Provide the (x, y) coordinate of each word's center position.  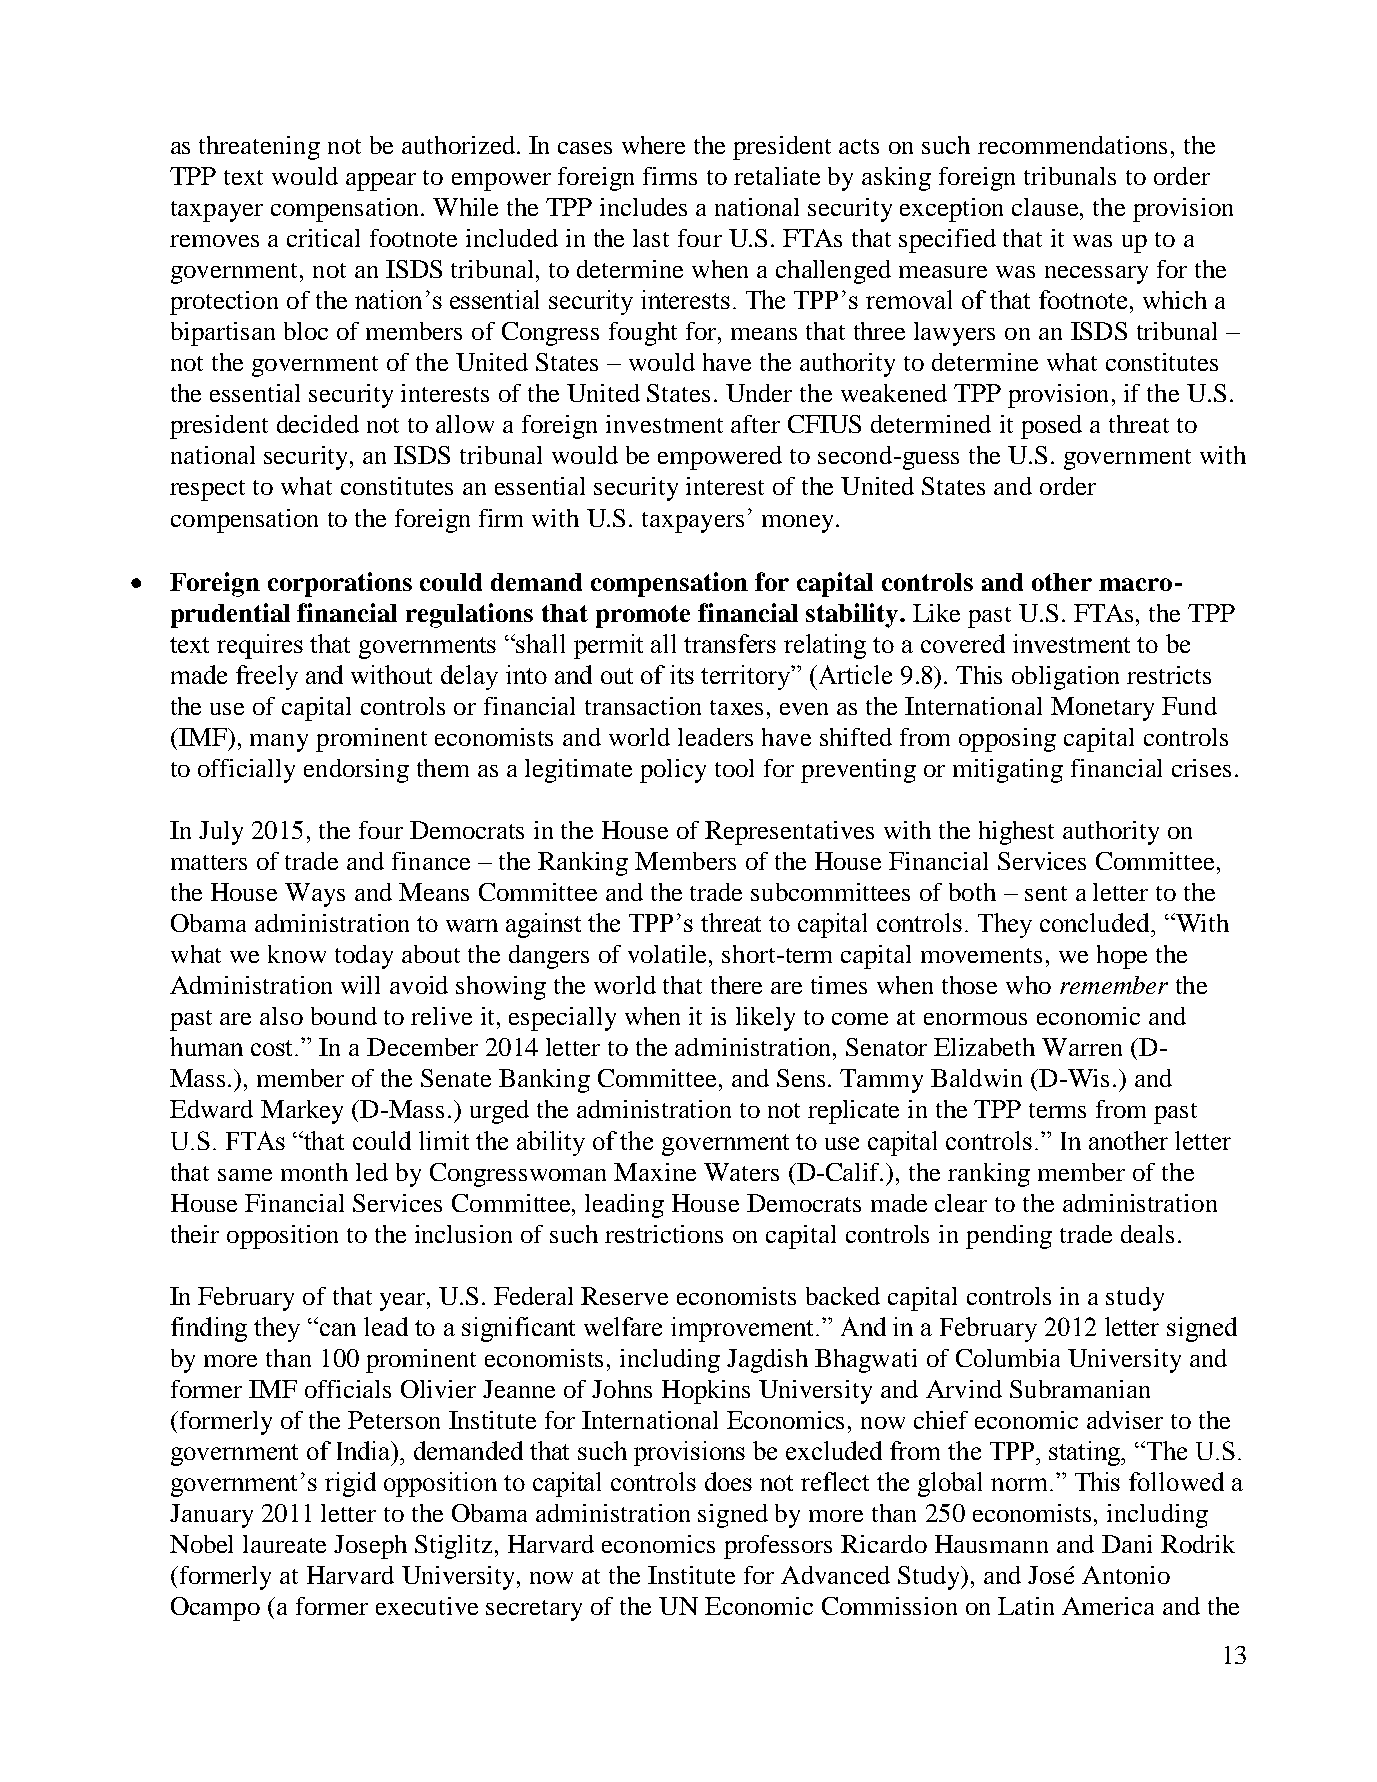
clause (1046, 207)
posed (1051, 427)
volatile (669, 954)
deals (1147, 1234)
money (797, 524)
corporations (340, 584)
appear (381, 182)
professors (778, 1547)
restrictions (664, 1234)
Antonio (1126, 1575)
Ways (315, 895)
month (314, 1172)
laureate (284, 1544)
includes (643, 207)
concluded (1096, 922)
